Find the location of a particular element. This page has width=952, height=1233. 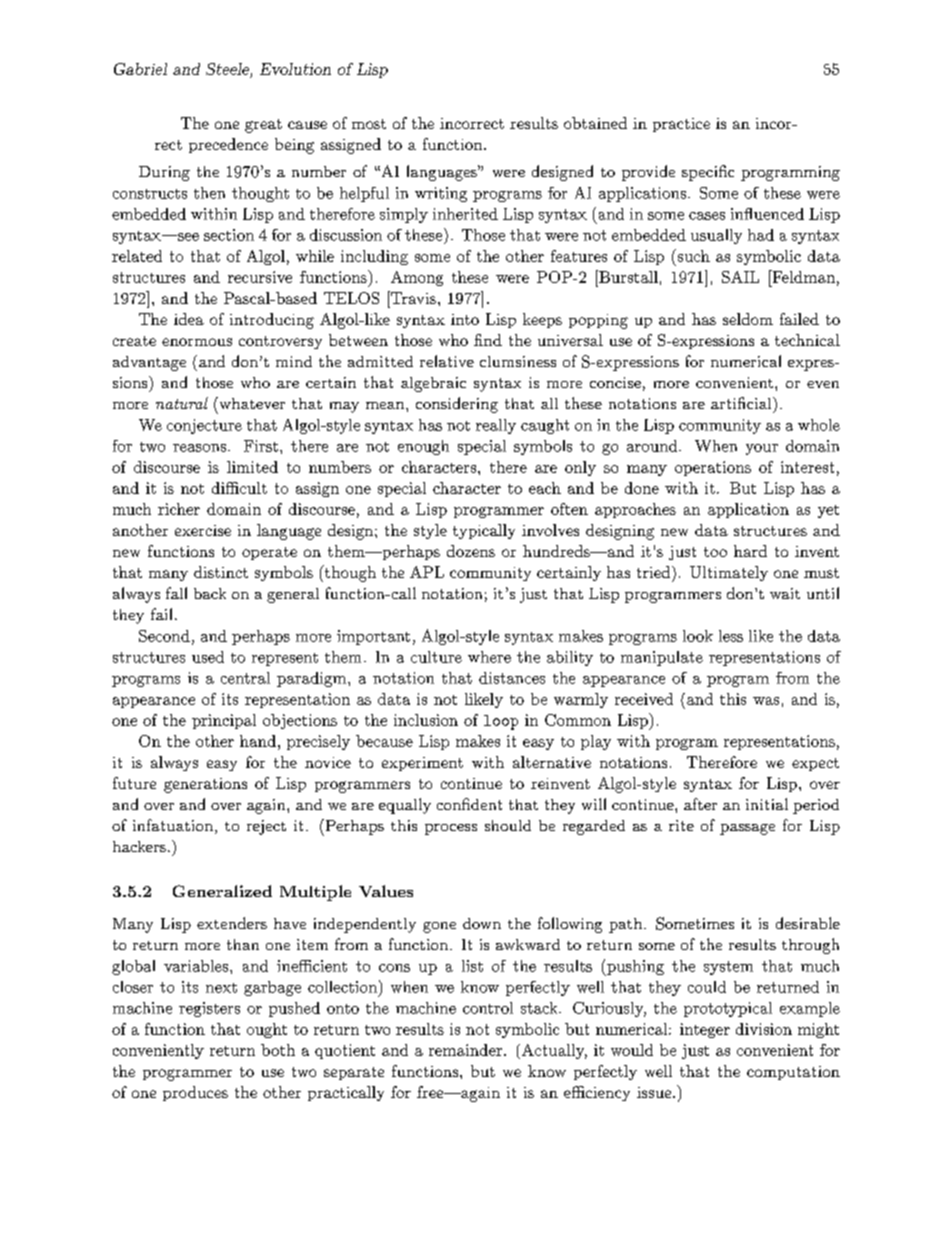

Ultimately is located at coordinates (729, 573).
